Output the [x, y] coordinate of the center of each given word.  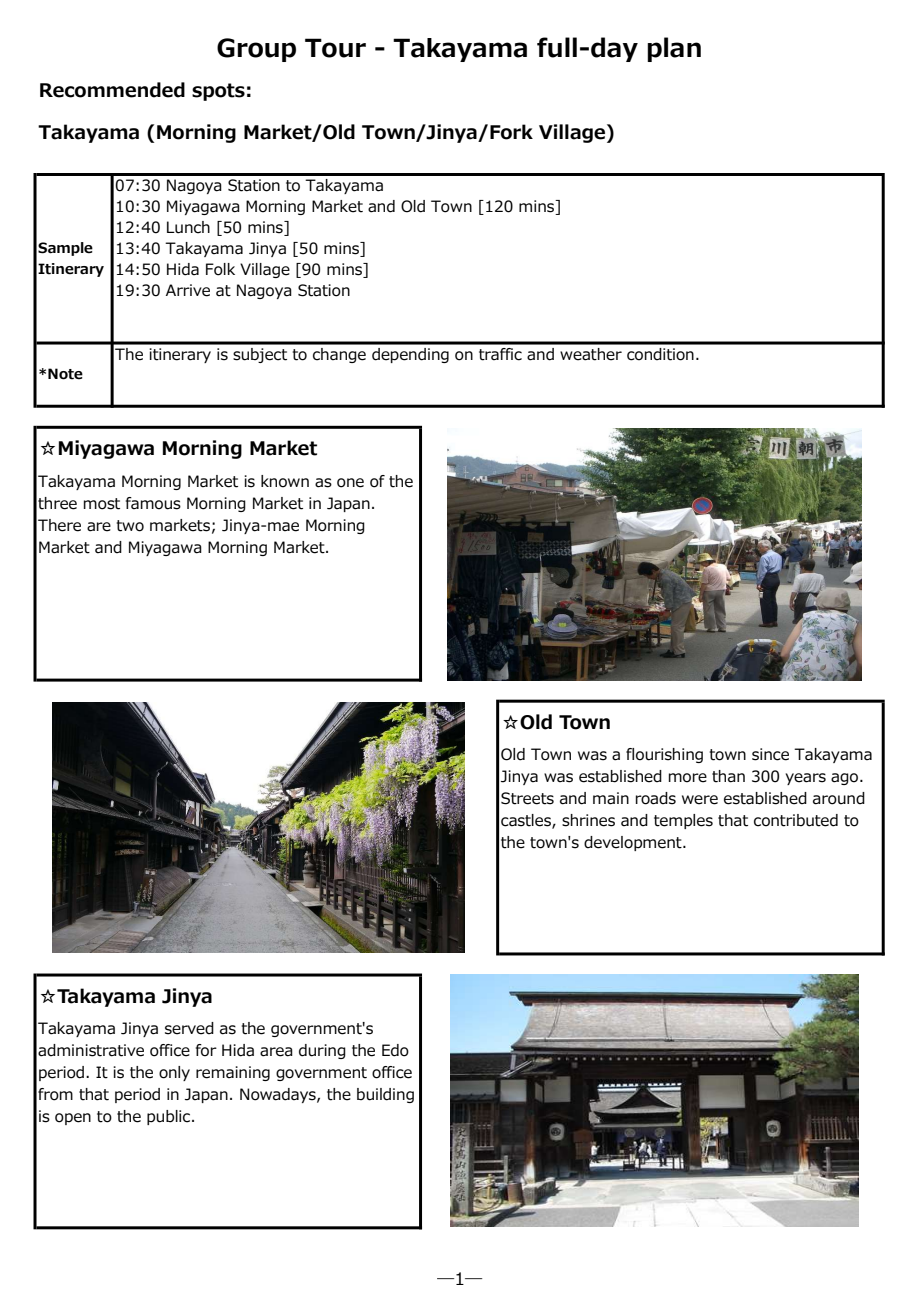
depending [410, 355]
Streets [527, 798]
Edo [395, 1050]
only [174, 1073]
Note [65, 374]
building [385, 1095]
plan [674, 49]
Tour [335, 48]
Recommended [112, 90]
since [770, 754]
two [130, 526]
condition [660, 354]
